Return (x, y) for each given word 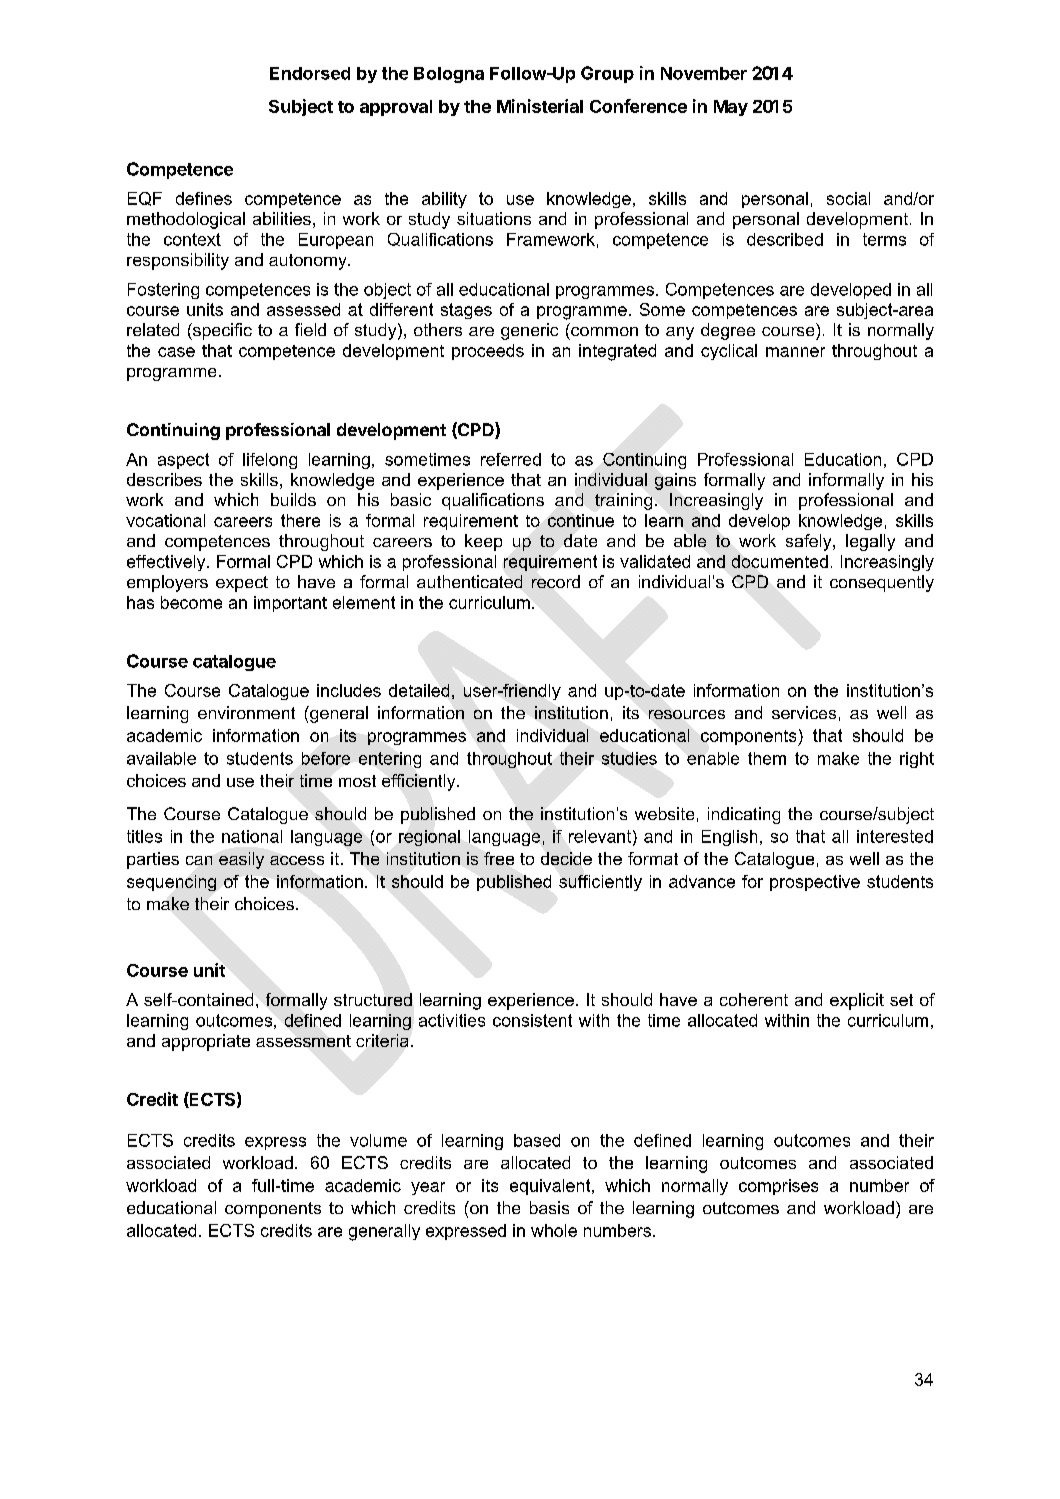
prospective (815, 883)
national (252, 836)
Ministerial (540, 106)
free (499, 858)
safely (810, 542)
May (731, 108)
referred (511, 459)
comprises (778, 1187)
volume (378, 1140)
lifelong (270, 461)
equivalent (551, 1187)
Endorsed (310, 73)
